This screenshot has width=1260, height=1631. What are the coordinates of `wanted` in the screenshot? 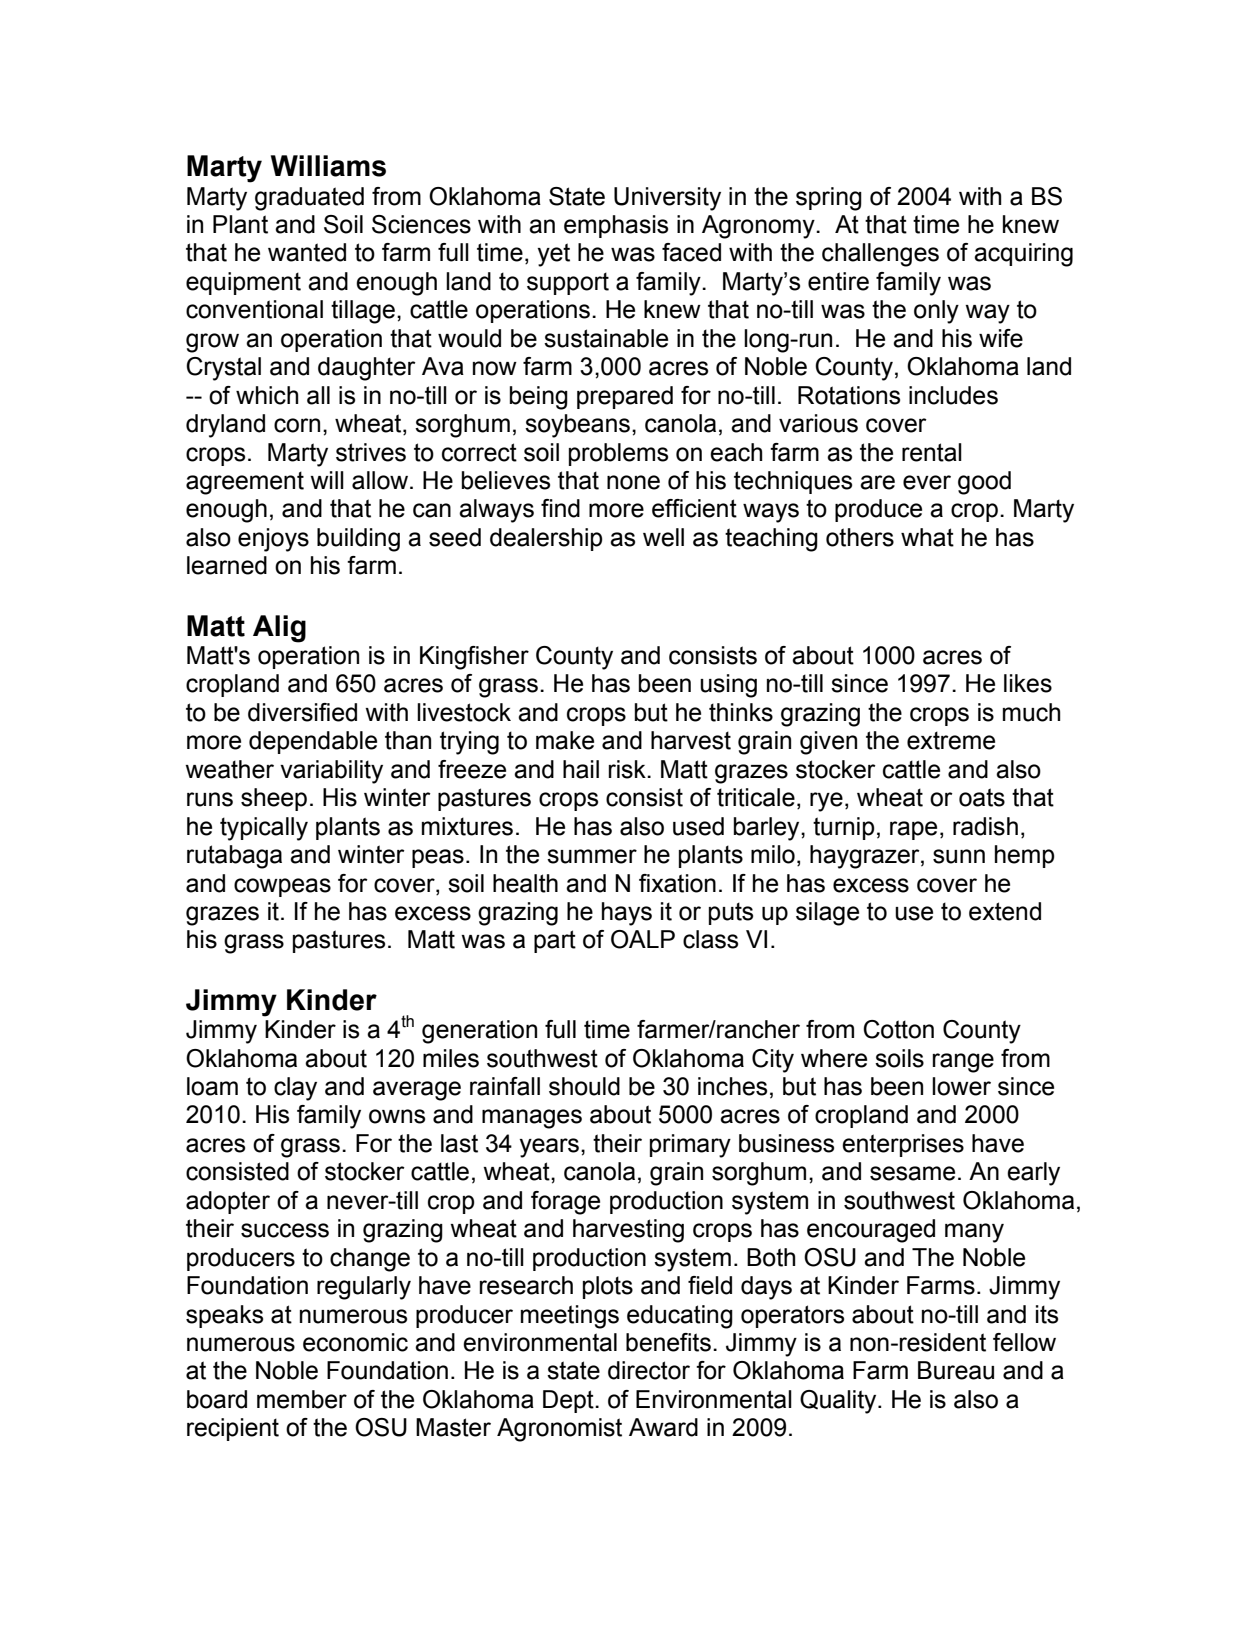 It's located at (307, 252).
